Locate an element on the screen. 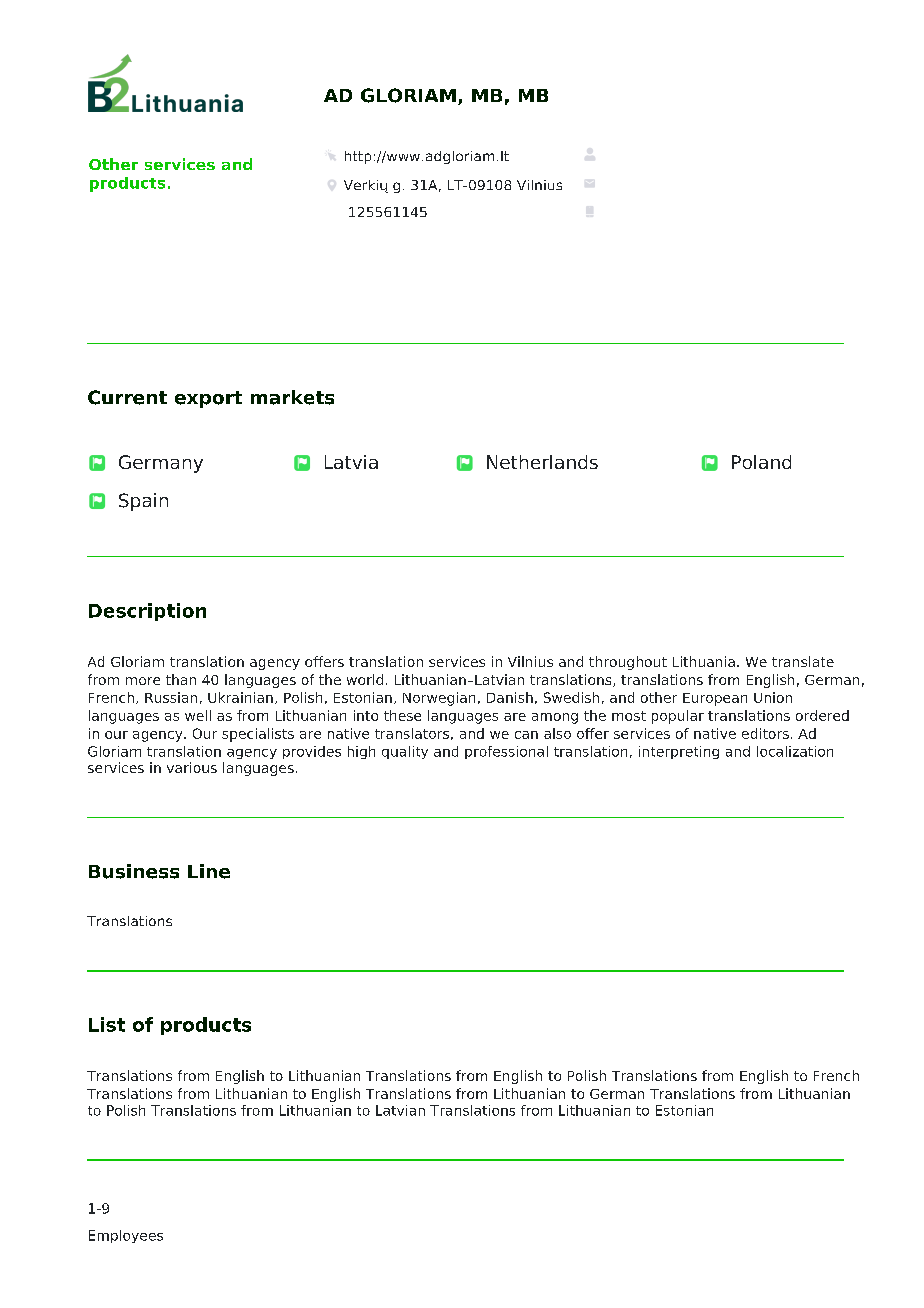  Netherlands is located at coordinates (542, 462).
